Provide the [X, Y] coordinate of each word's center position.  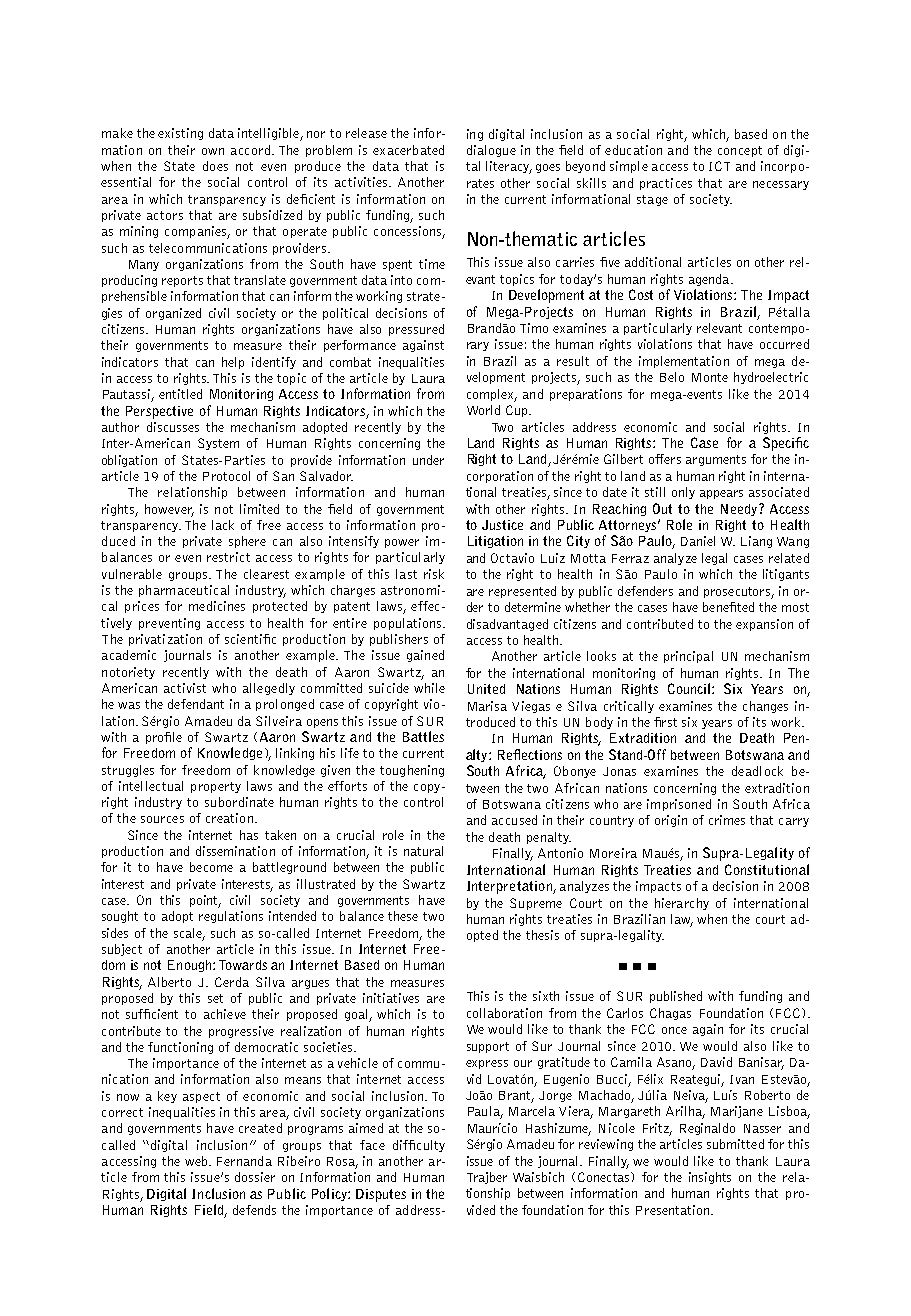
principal [688, 657]
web [197, 1161]
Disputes [381, 1195]
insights [710, 1178]
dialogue [491, 151]
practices [666, 184]
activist [185, 688]
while [429, 688]
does [215, 166]
